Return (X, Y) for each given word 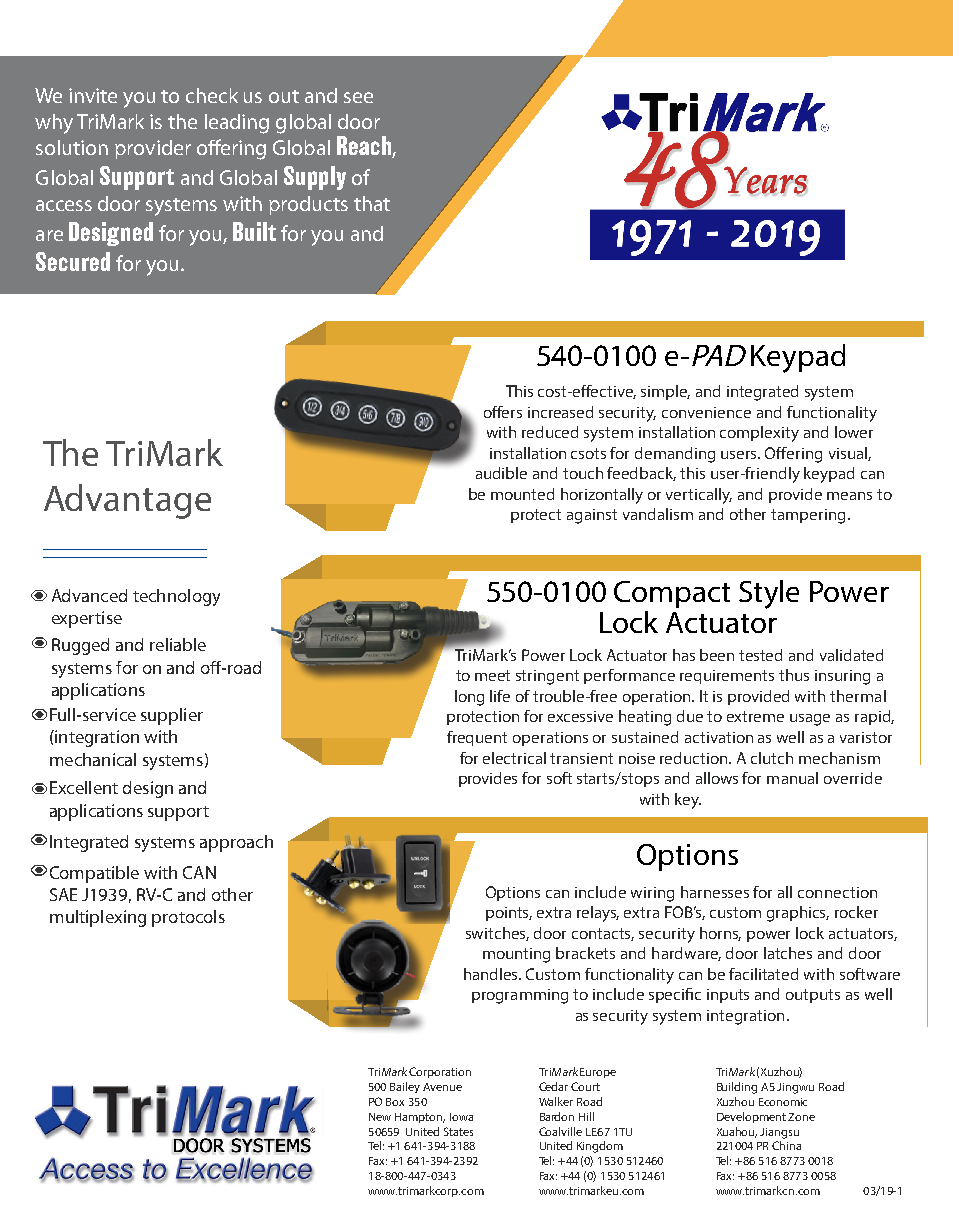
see (358, 97)
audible (501, 473)
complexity (759, 434)
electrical (514, 758)
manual (792, 778)
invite (93, 95)
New (380, 1117)
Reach (365, 147)
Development (753, 1117)
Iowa (461, 1117)
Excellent (84, 787)
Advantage (127, 501)
